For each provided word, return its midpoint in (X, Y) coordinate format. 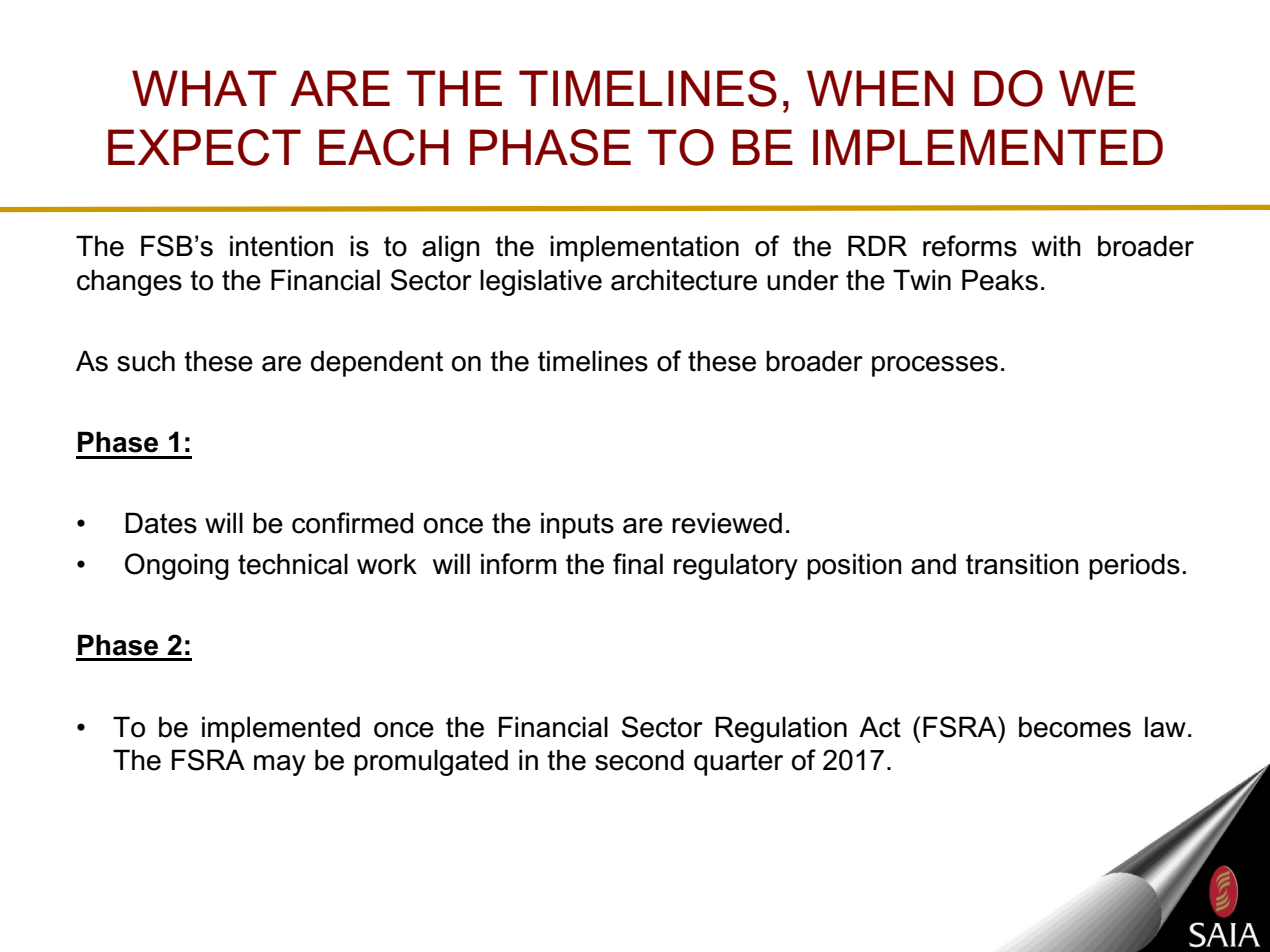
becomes (1075, 727)
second (639, 760)
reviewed (727, 523)
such (146, 361)
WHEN (880, 88)
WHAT (204, 88)
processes (935, 366)
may (280, 765)
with (1056, 245)
